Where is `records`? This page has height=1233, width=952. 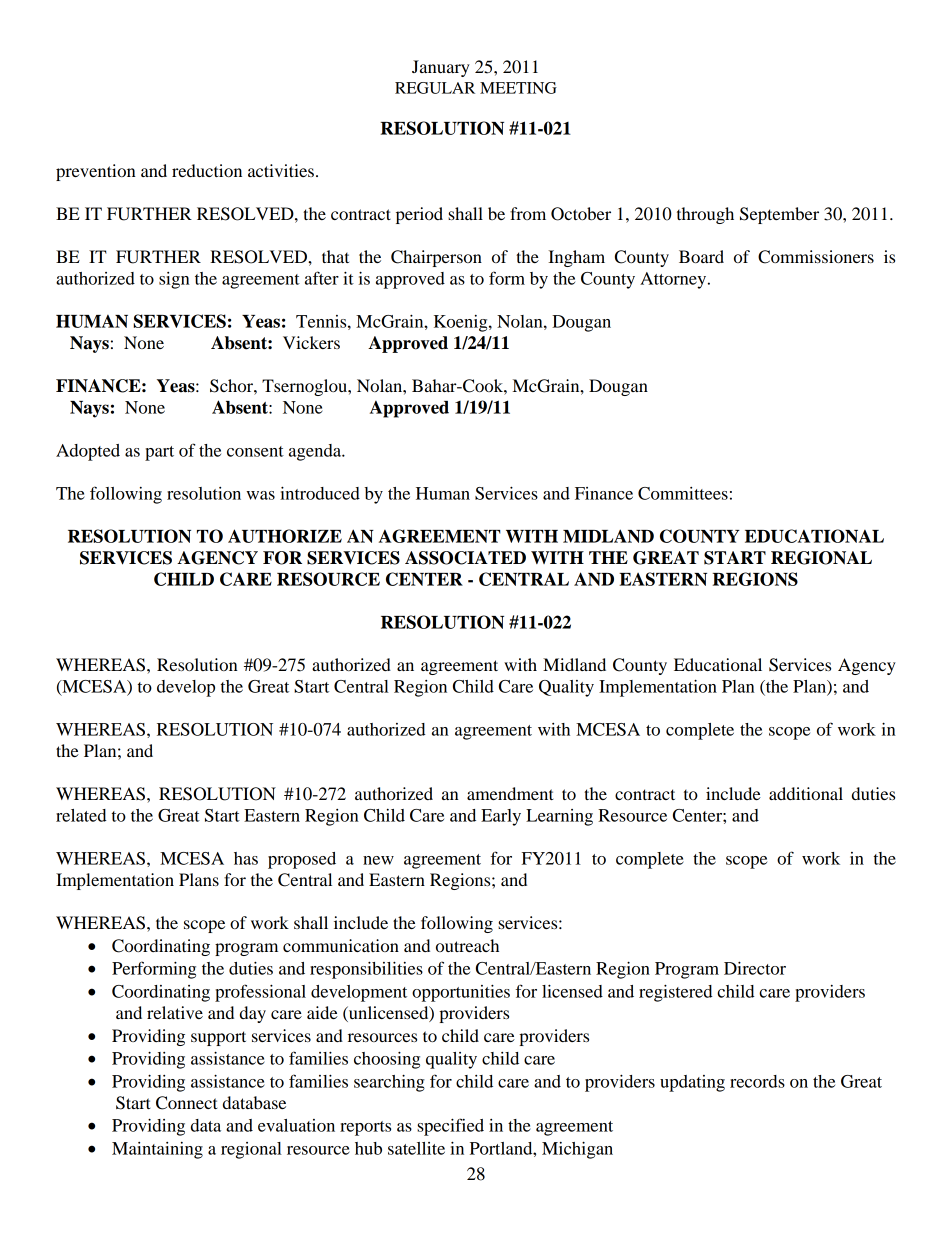
records is located at coordinates (757, 1081).
